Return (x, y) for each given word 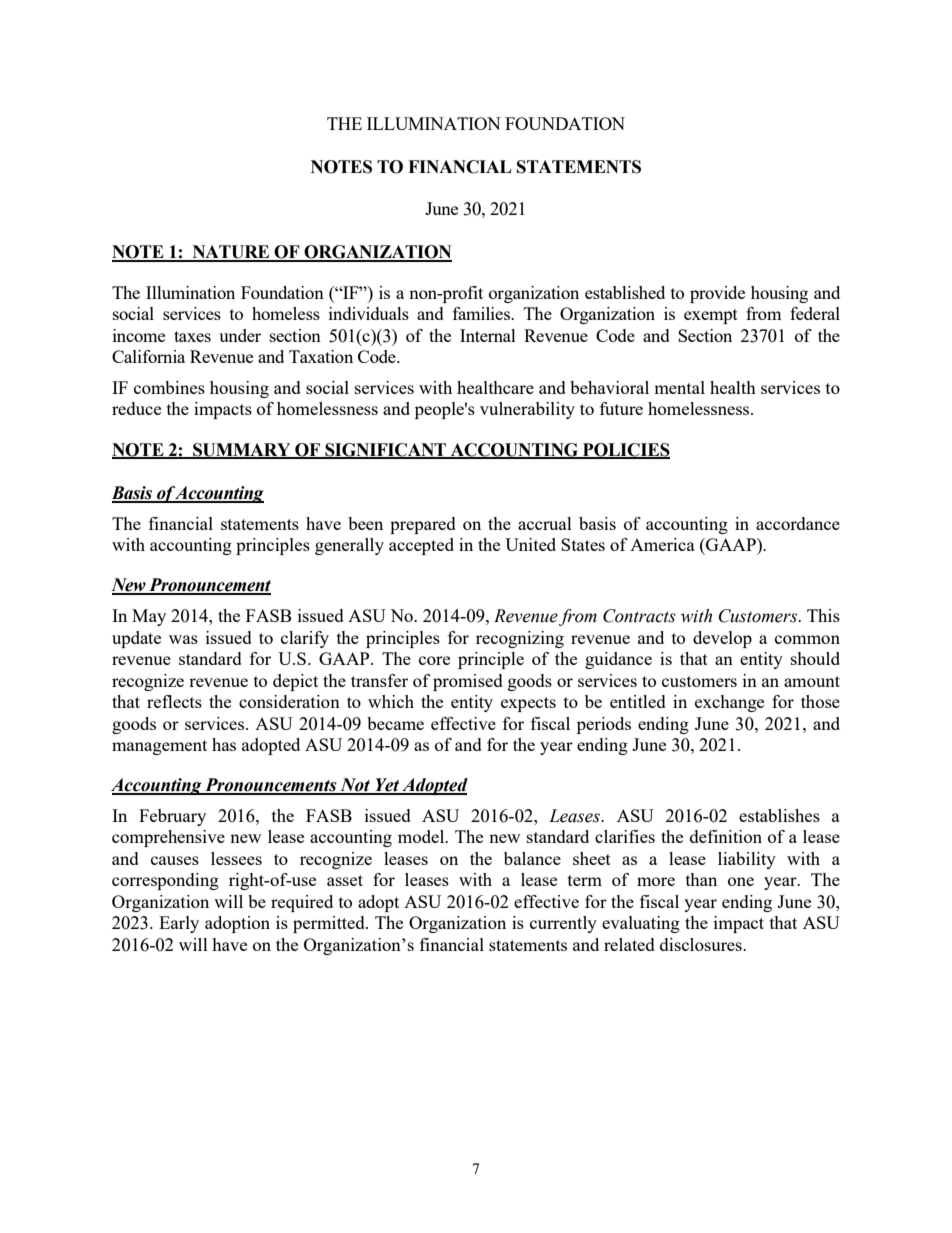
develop (722, 639)
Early (179, 924)
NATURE (231, 253)
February (172, 817)
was (183, 639)
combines (169, 387)
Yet (387, 786)
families (482, 313)
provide (717, 294)
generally (349, 546)
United (530, 544)
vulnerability (527, 410)
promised (468, 682)
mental (679, 387)
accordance (798, 523)
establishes (779, 815)
